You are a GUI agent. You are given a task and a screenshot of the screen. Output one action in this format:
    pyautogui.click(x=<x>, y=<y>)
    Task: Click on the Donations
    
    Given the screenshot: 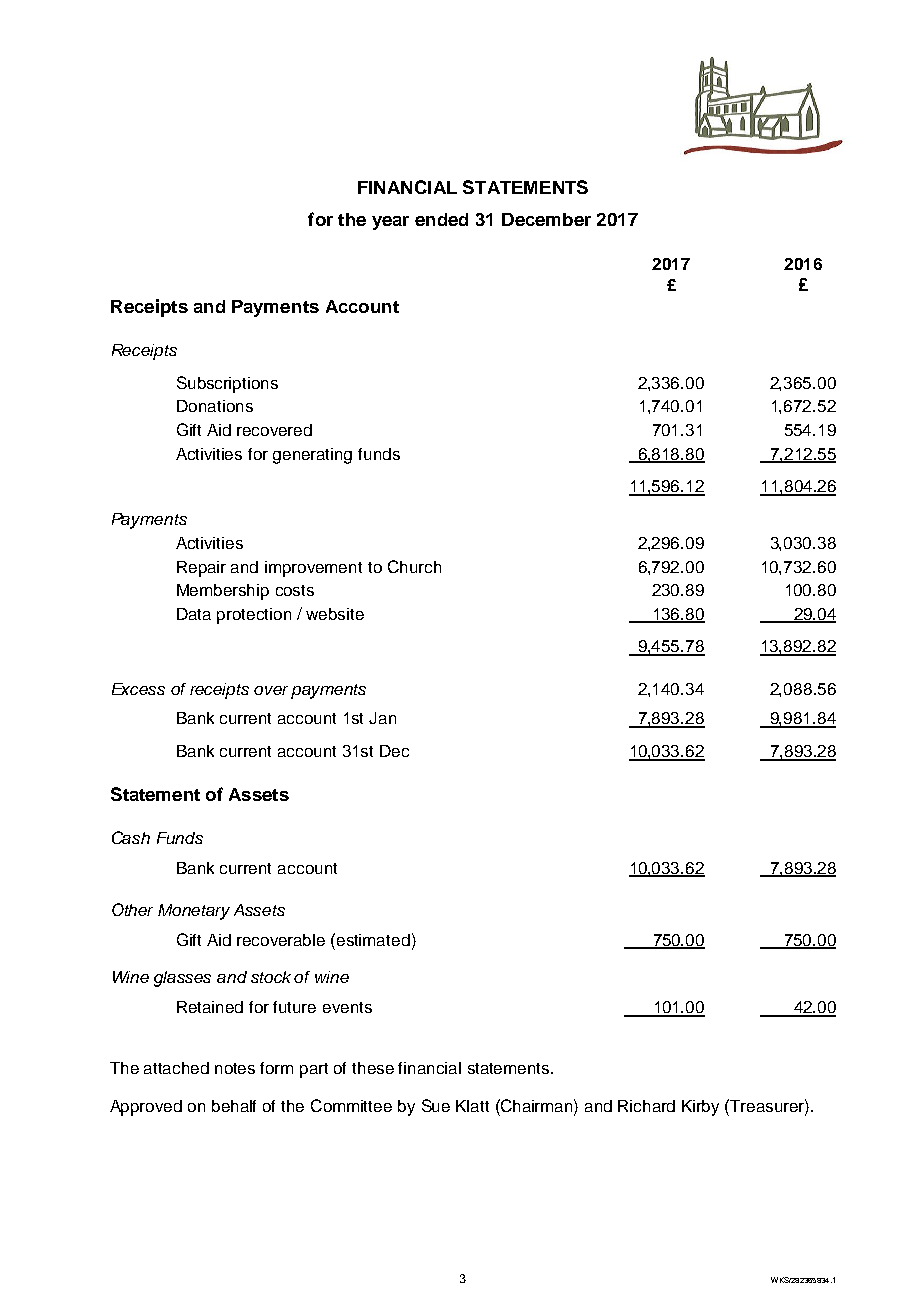 What is the action you would take?
    pyautogui.click(x=215, y=406)
